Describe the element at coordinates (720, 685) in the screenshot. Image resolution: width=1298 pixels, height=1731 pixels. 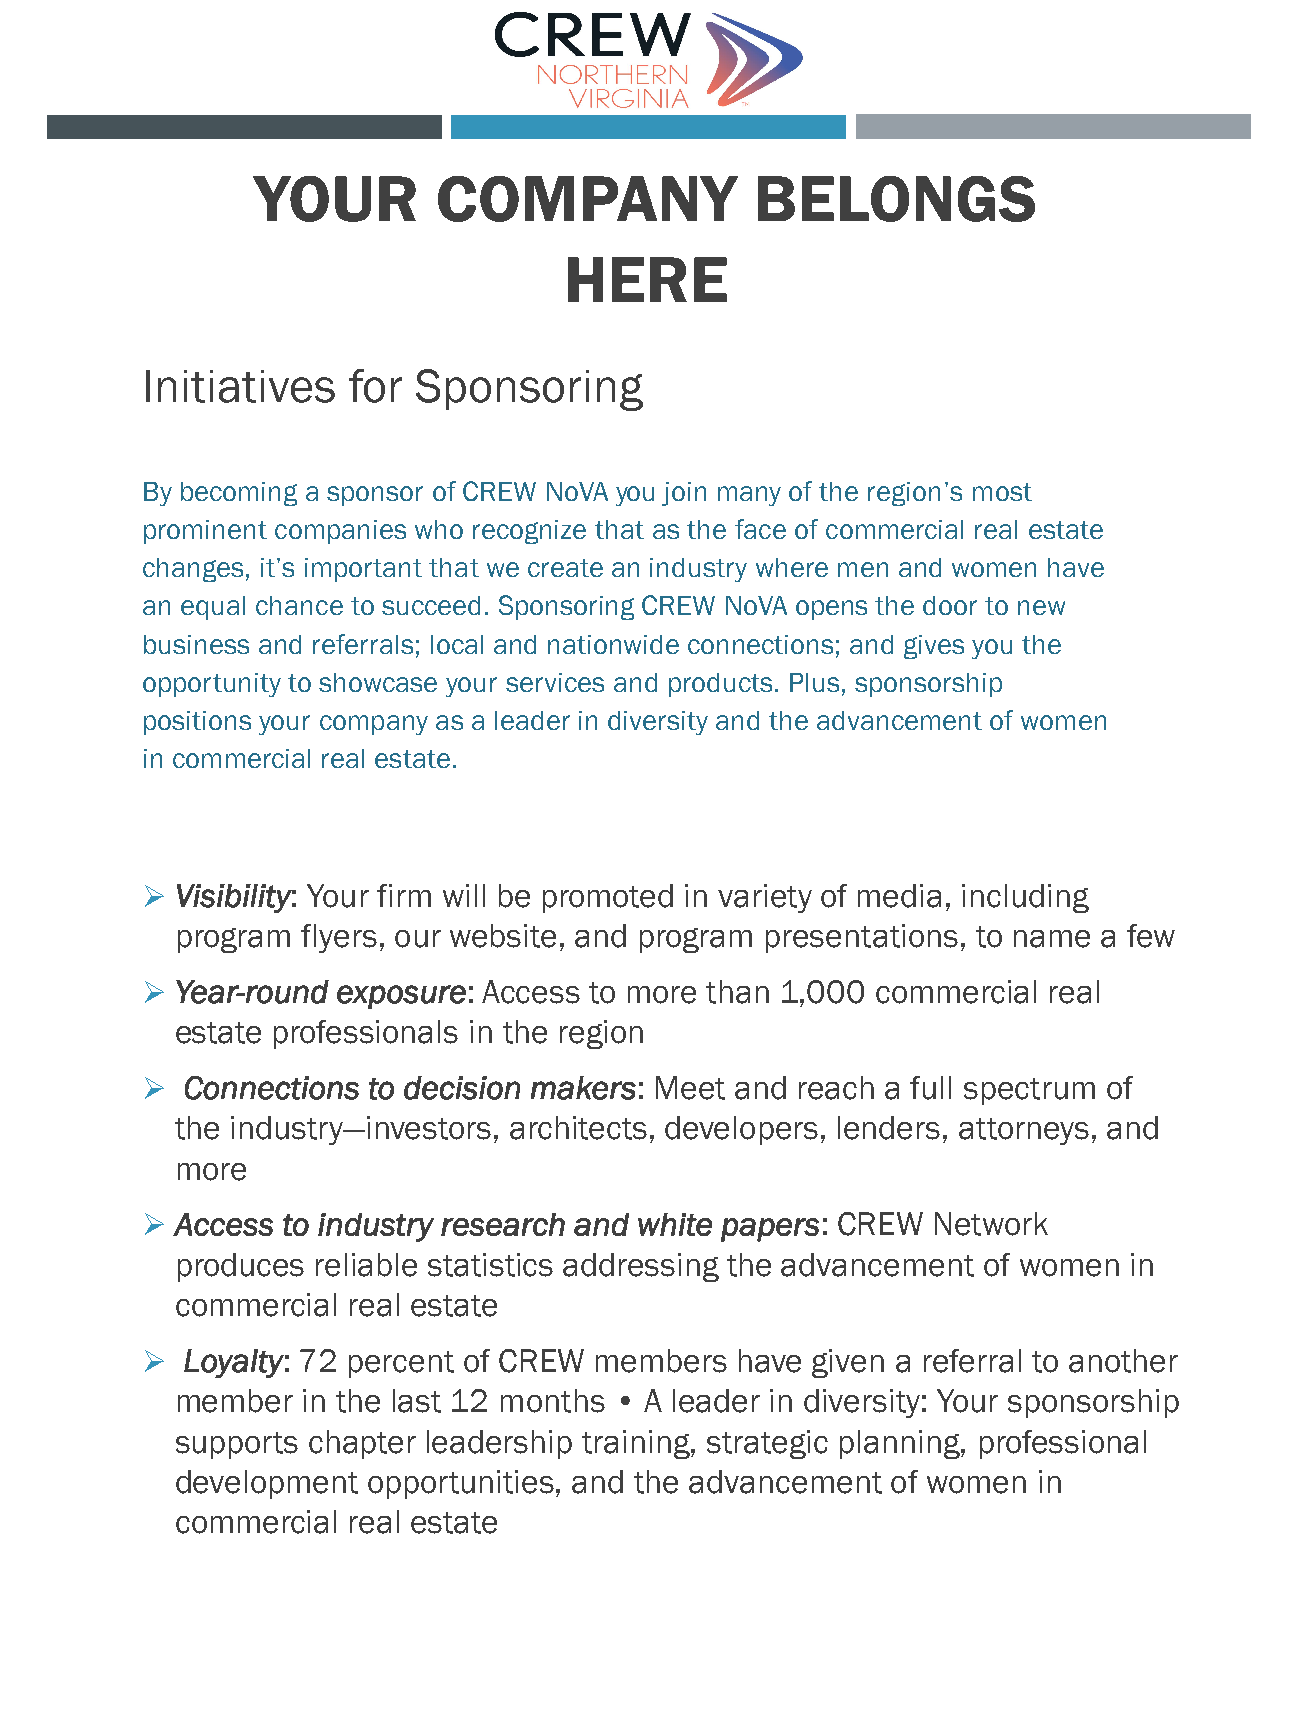
I see `products` at that location.
